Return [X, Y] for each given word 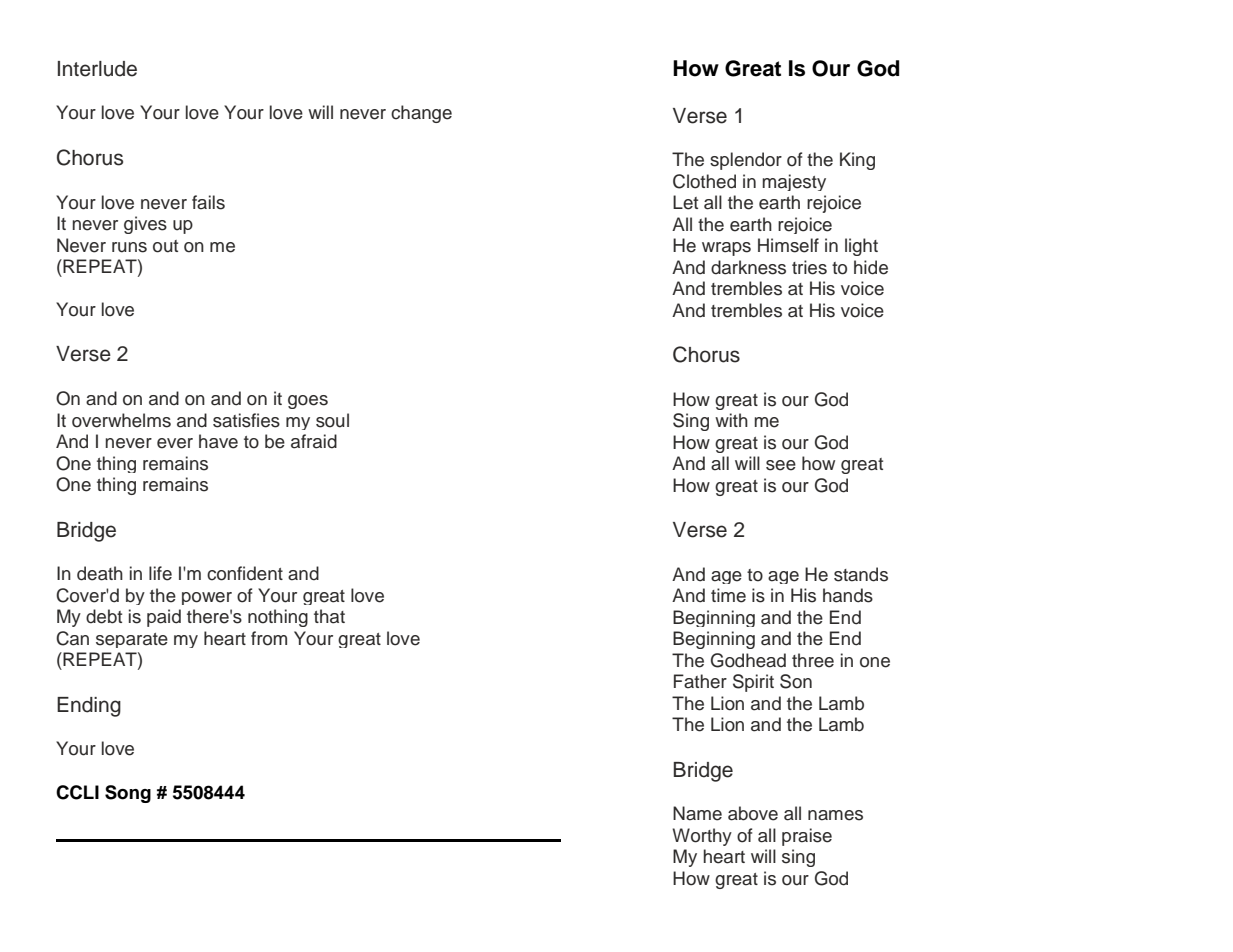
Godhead [748, 660]
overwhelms [121, 420]
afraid [314, 441]
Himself [788, 245]
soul [332, 420]
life [160, 573]
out [165, 246]
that [329, 616]
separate [132, 640]
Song [128, 794]
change [421, 114]
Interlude [97, 69]
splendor [746, 161]
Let [685, 202]
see [781, 465]
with [731, 420]
